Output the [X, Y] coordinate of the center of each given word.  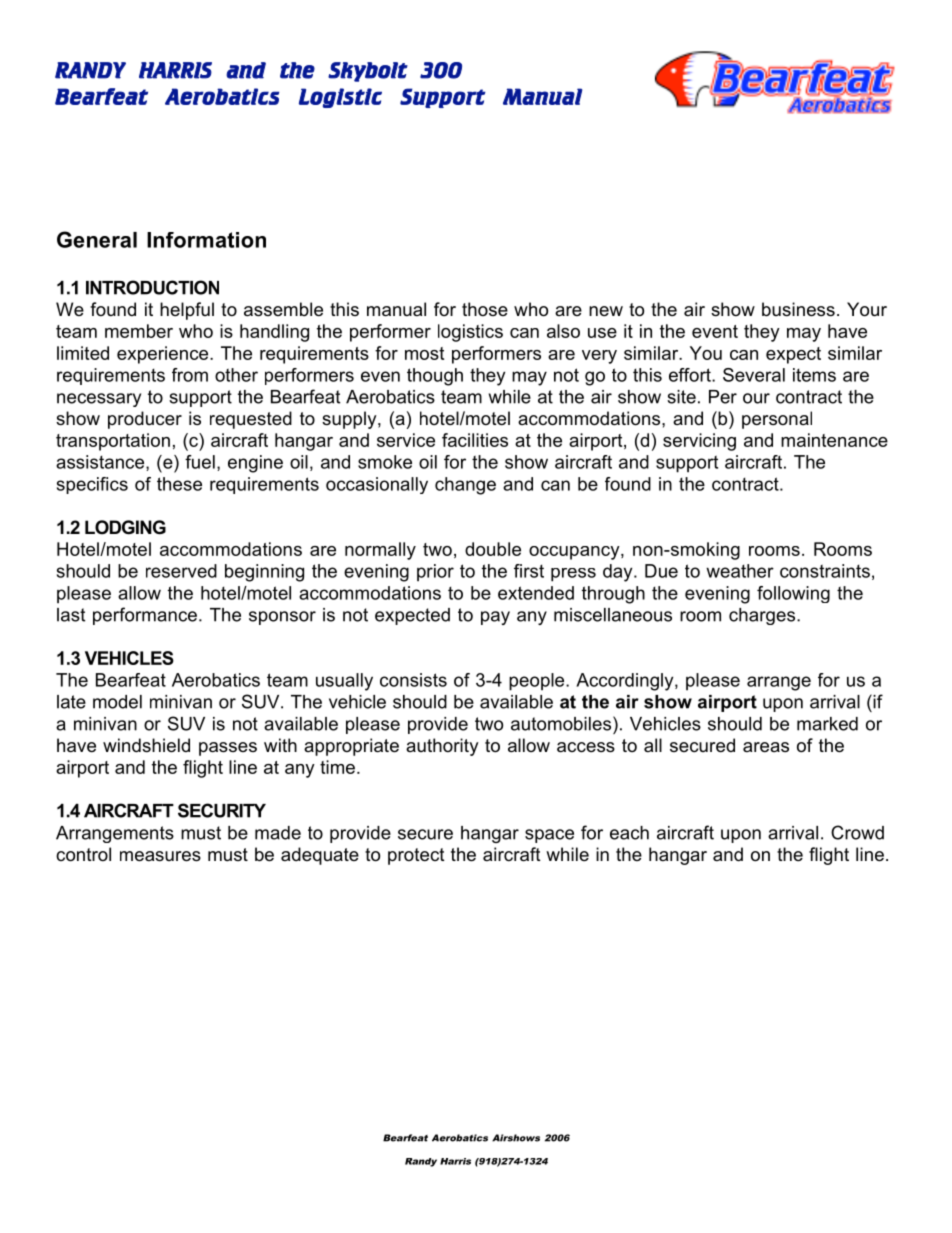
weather [740, 571]
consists [413, 680]
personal [777, 420]
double [493, 549]
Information [206, 240]
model [117, 702]
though [435, 377]
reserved [181, 571]
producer [145, 420]
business [798, 309]
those [485, 309]
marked [827, 724]
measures [160, 856]
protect [416, 856]
